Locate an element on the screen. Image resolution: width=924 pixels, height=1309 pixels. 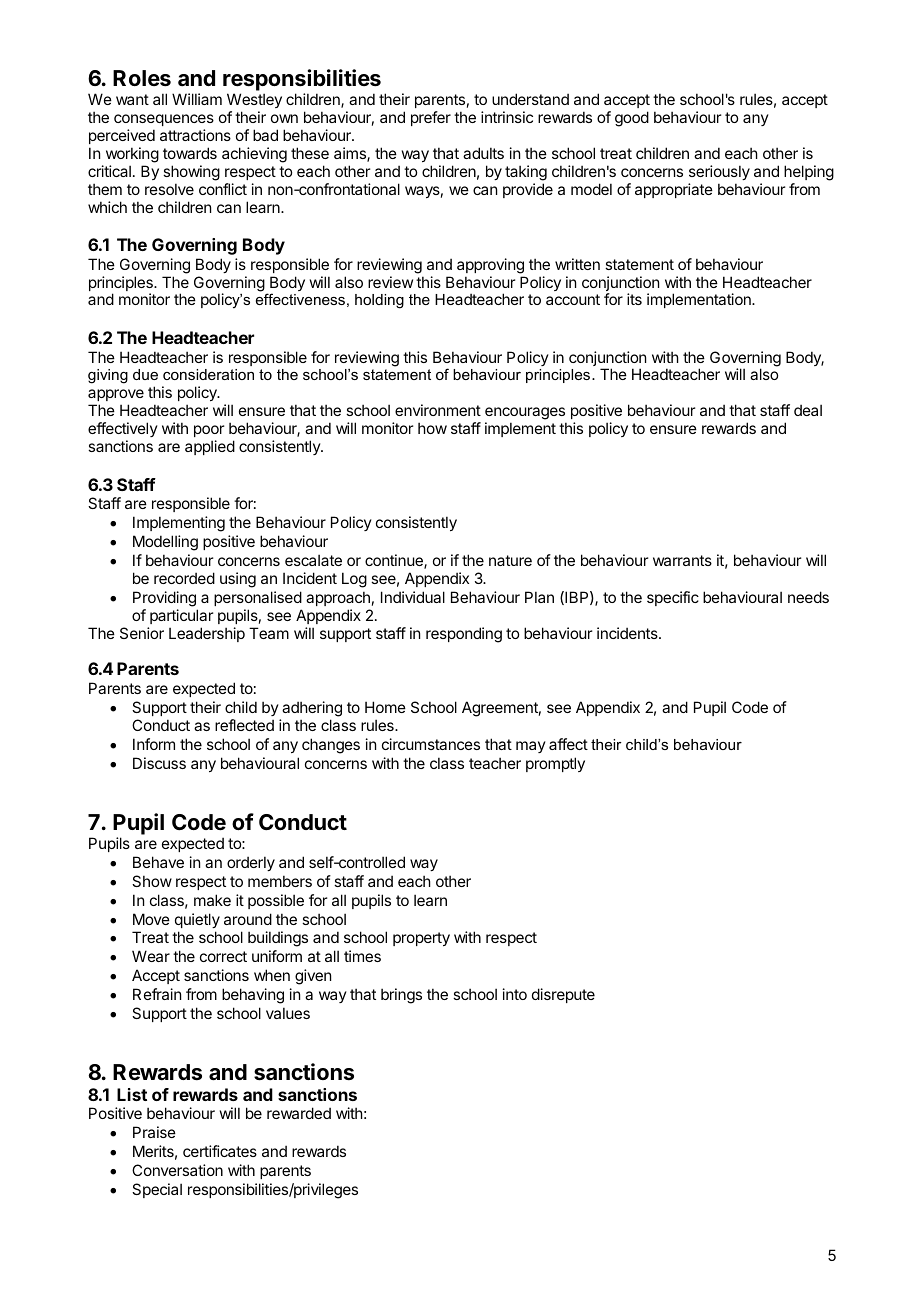
Conversation is located at coordinates (177, 1170).
